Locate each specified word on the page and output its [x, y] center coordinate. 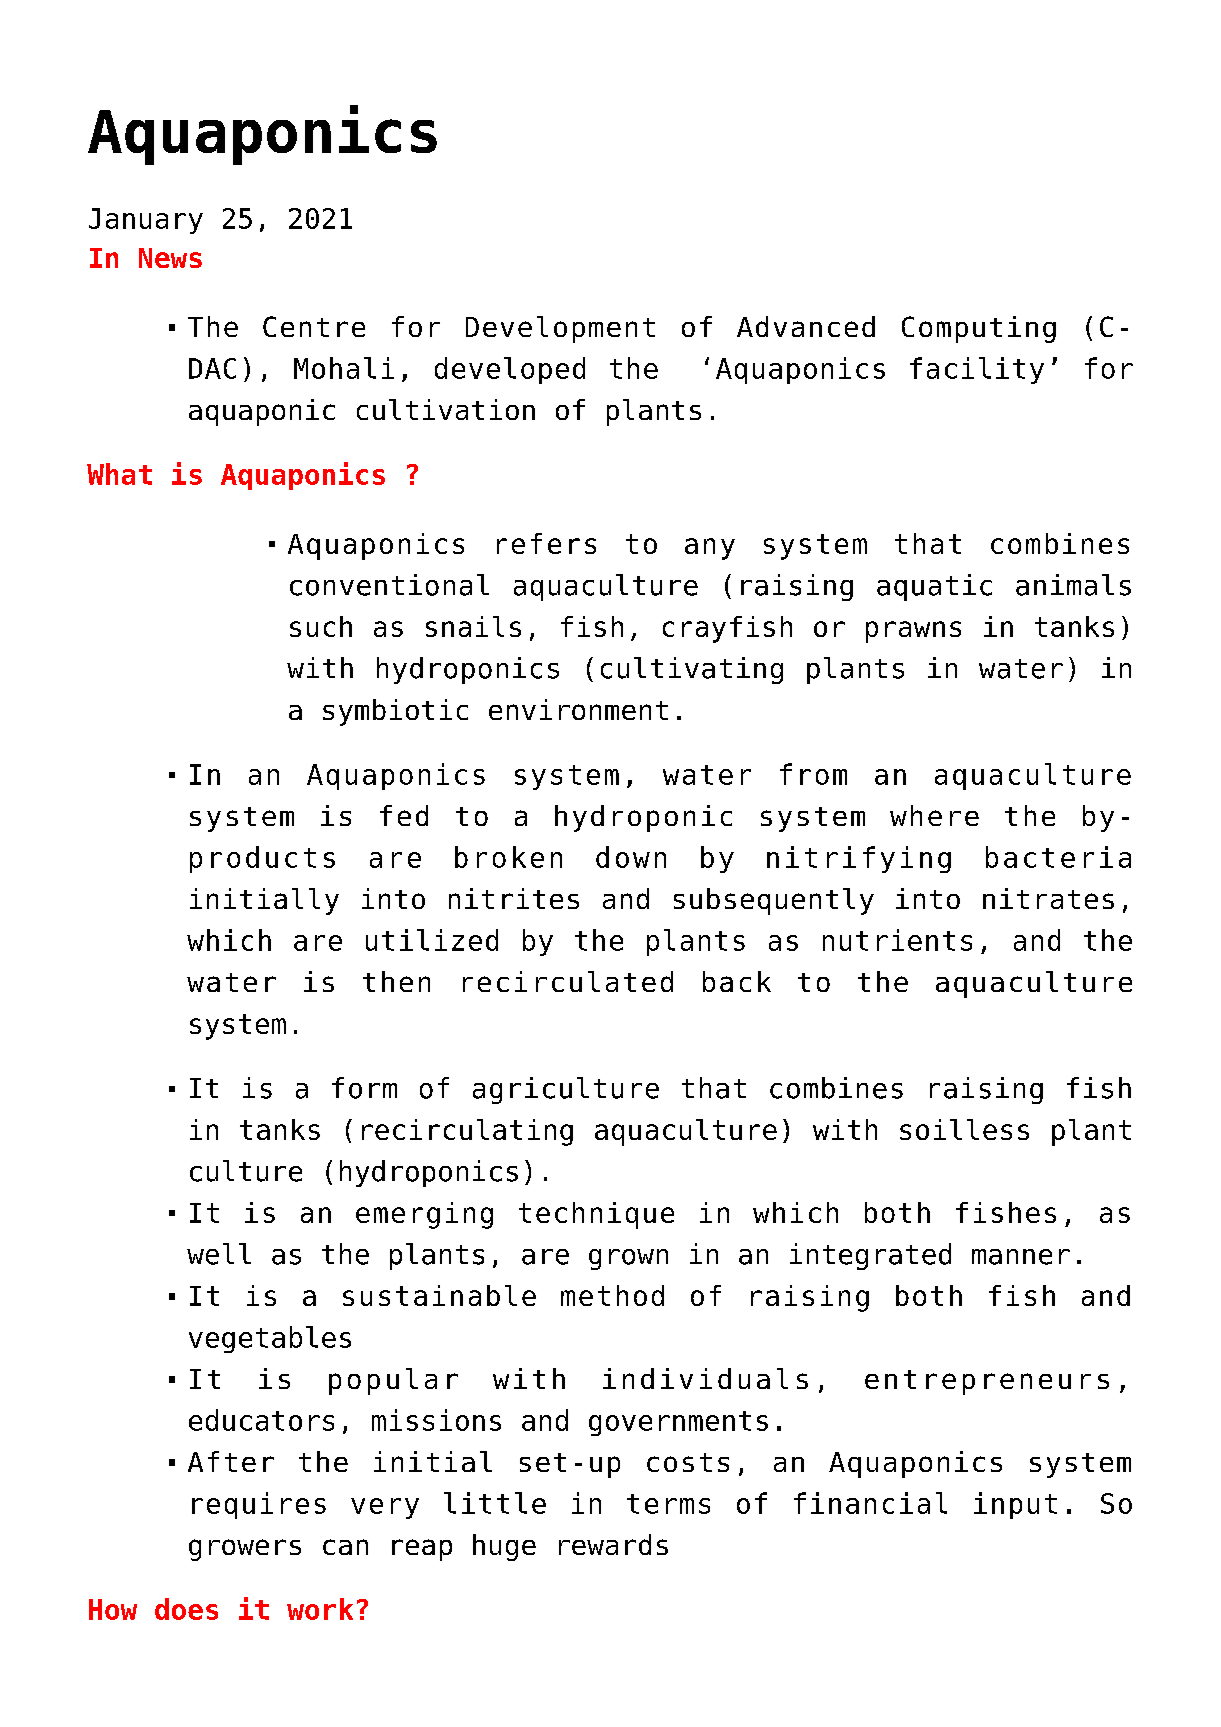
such [321, 626]
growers [245, 1550]
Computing [979, 329]
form [364, 1088]
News [170, 258]
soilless [964, 1129]
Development [560, 329]
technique [596, 1215]
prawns [913, 632]
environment [578, 709]
